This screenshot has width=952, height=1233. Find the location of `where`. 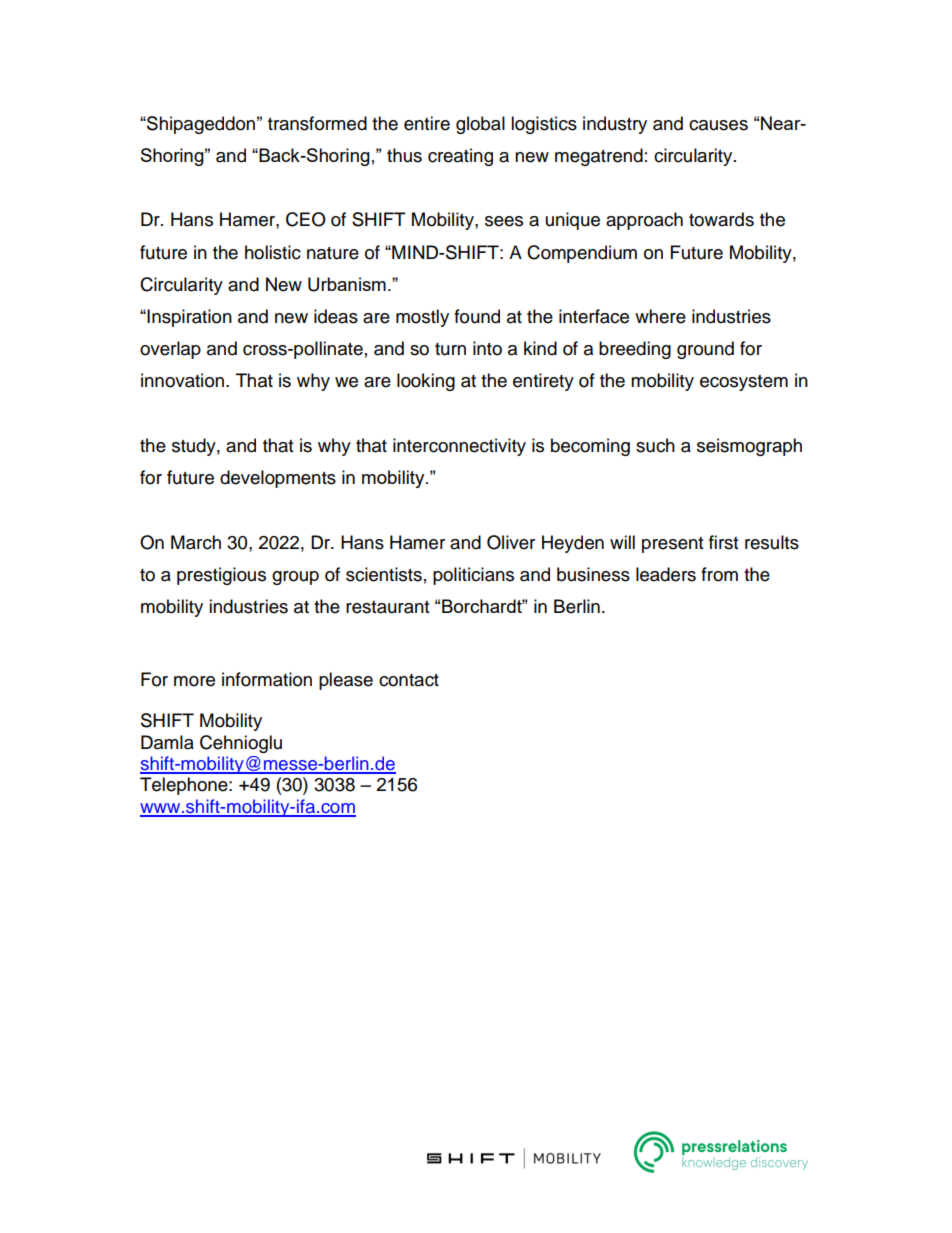

where is located at coordinates (660, 316).
